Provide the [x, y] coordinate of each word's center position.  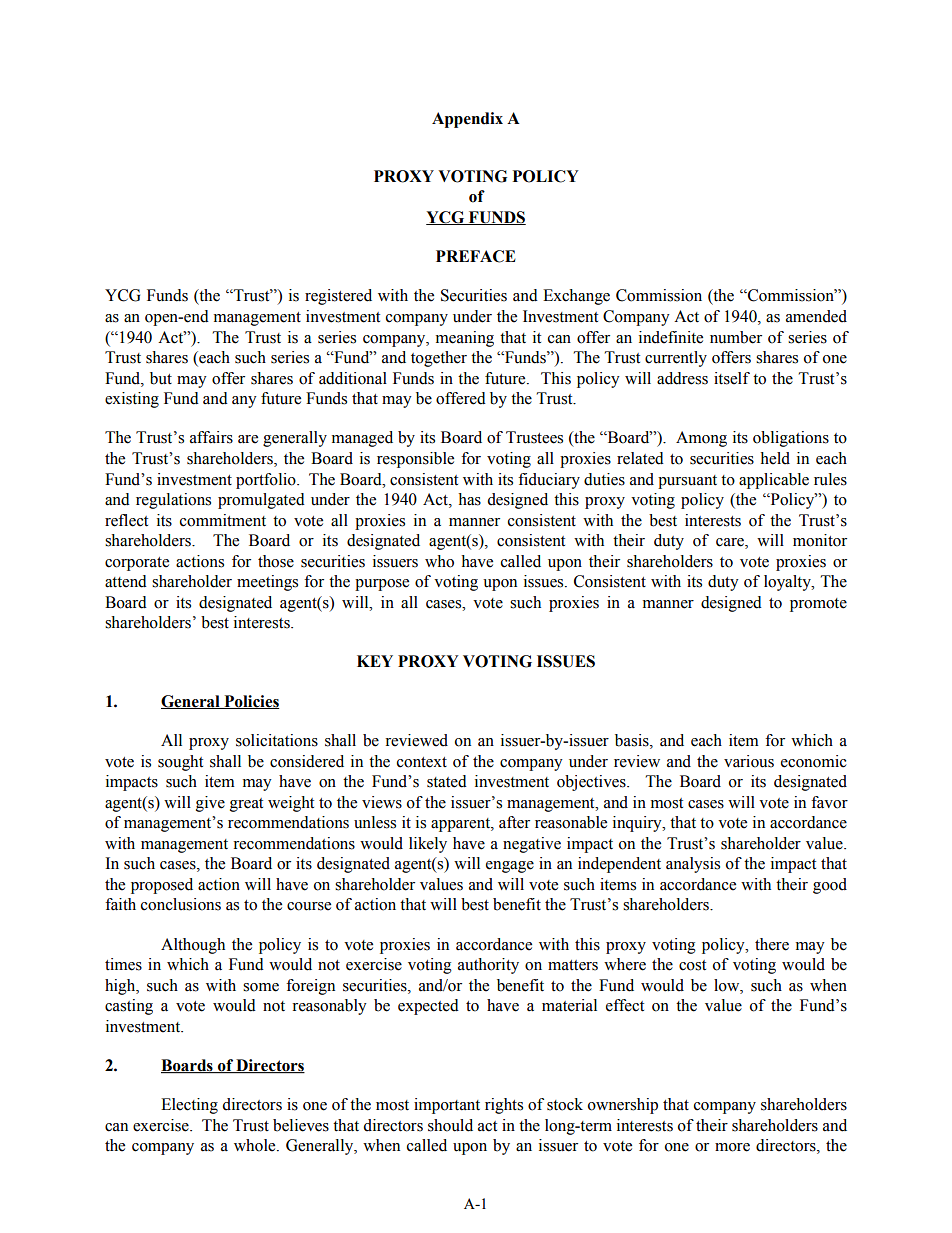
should [450, 1125]
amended [816, 316]
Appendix [467, 120]
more [732, 1147]
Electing [189, 1106]
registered [338, 297]
